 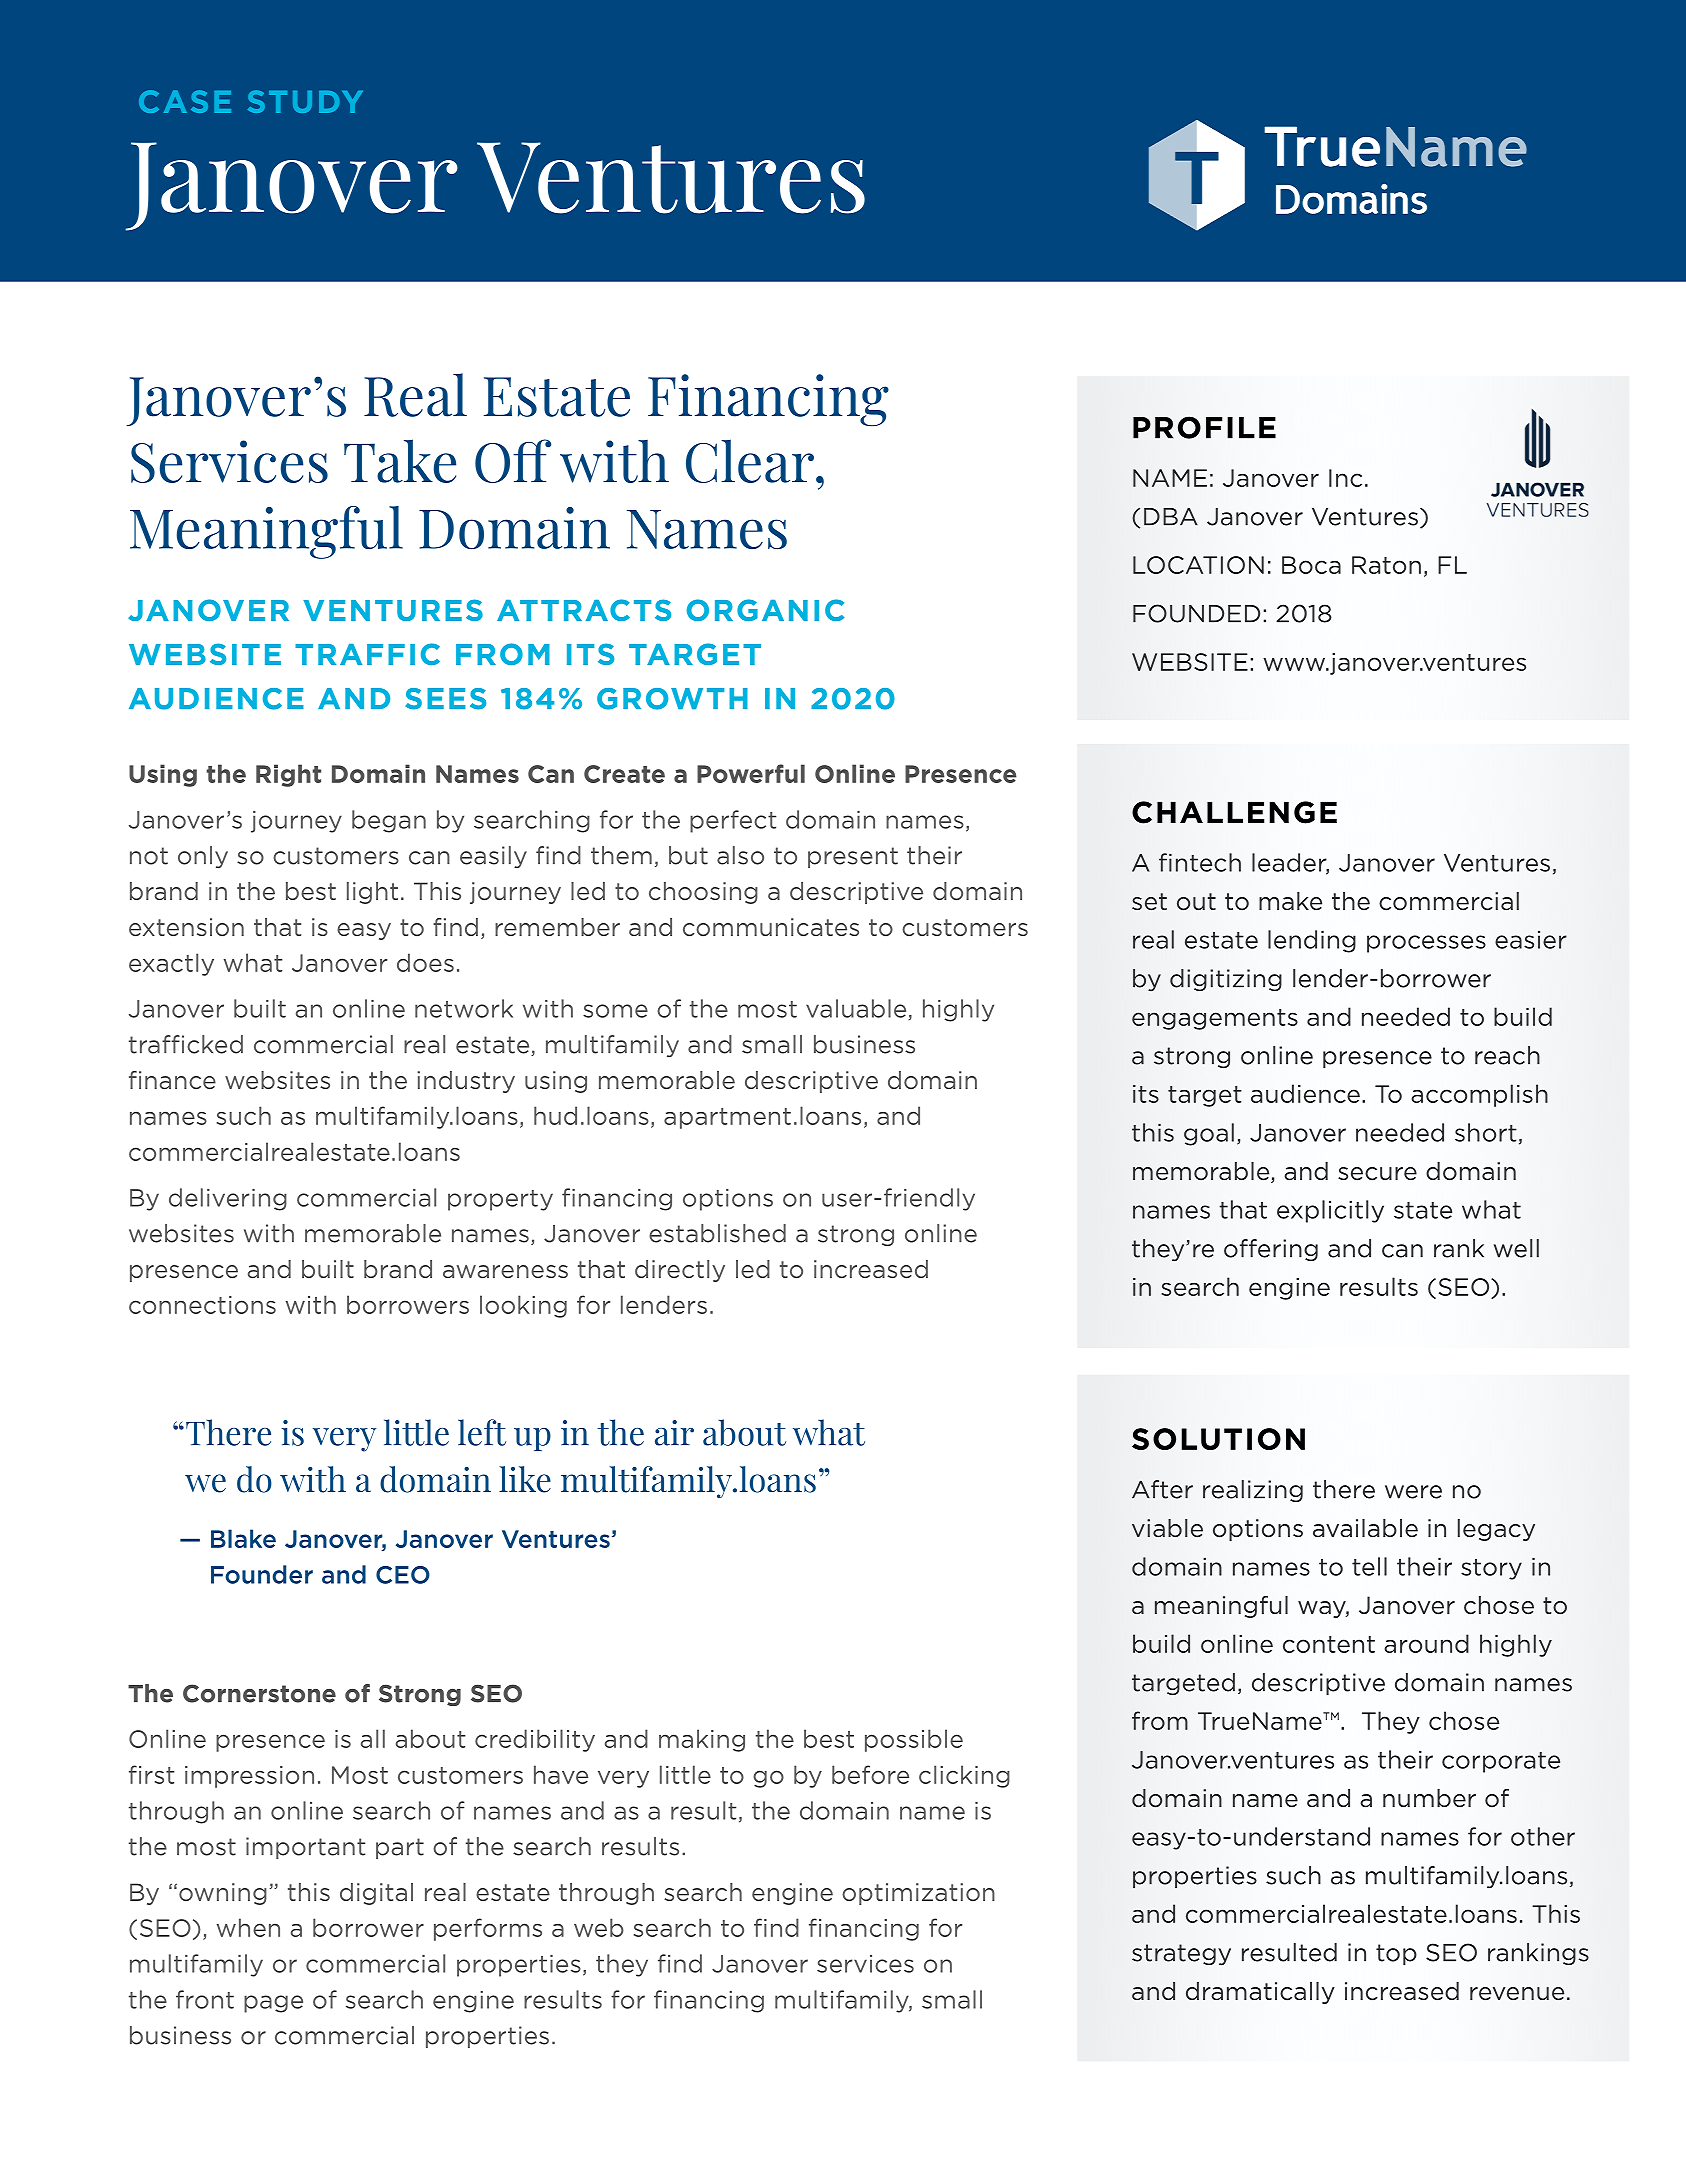 What do you see at coordinates (856, 1008) in the image?
I see `valuable` at bounding box center [856, 1008].
